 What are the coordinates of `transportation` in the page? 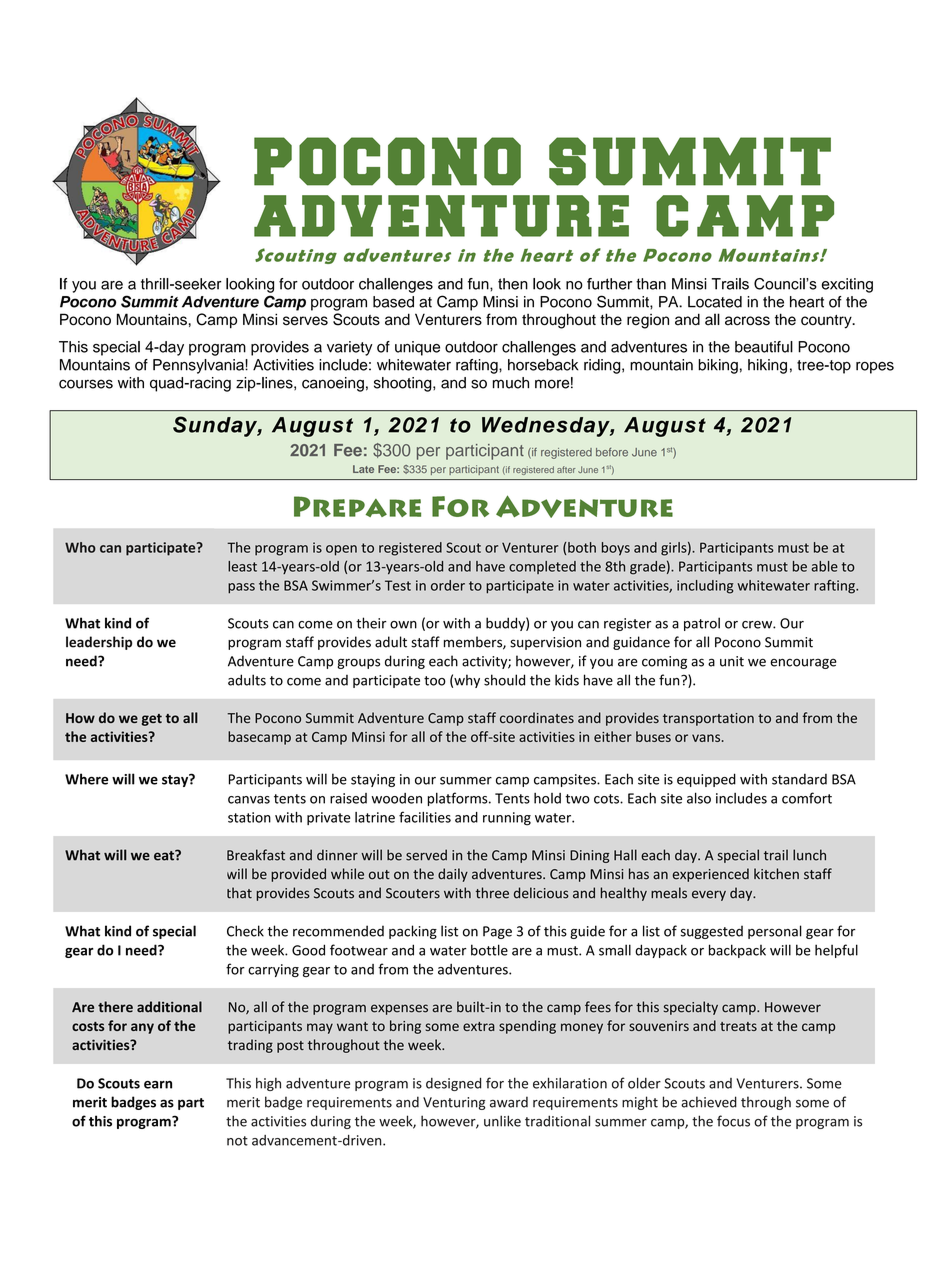 It's located at (708, 719).
